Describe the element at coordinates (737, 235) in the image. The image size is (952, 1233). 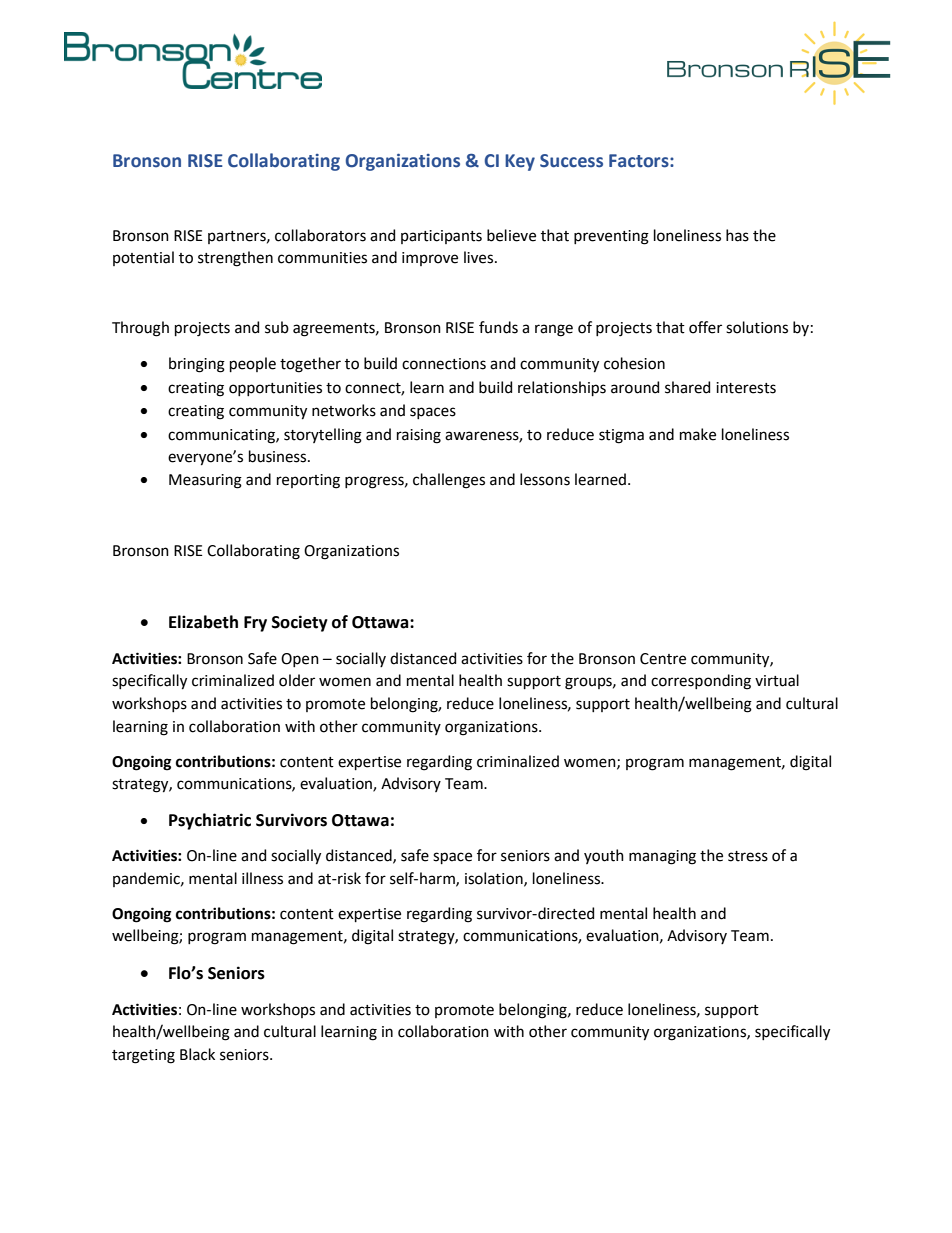
I see `has` at that location.
